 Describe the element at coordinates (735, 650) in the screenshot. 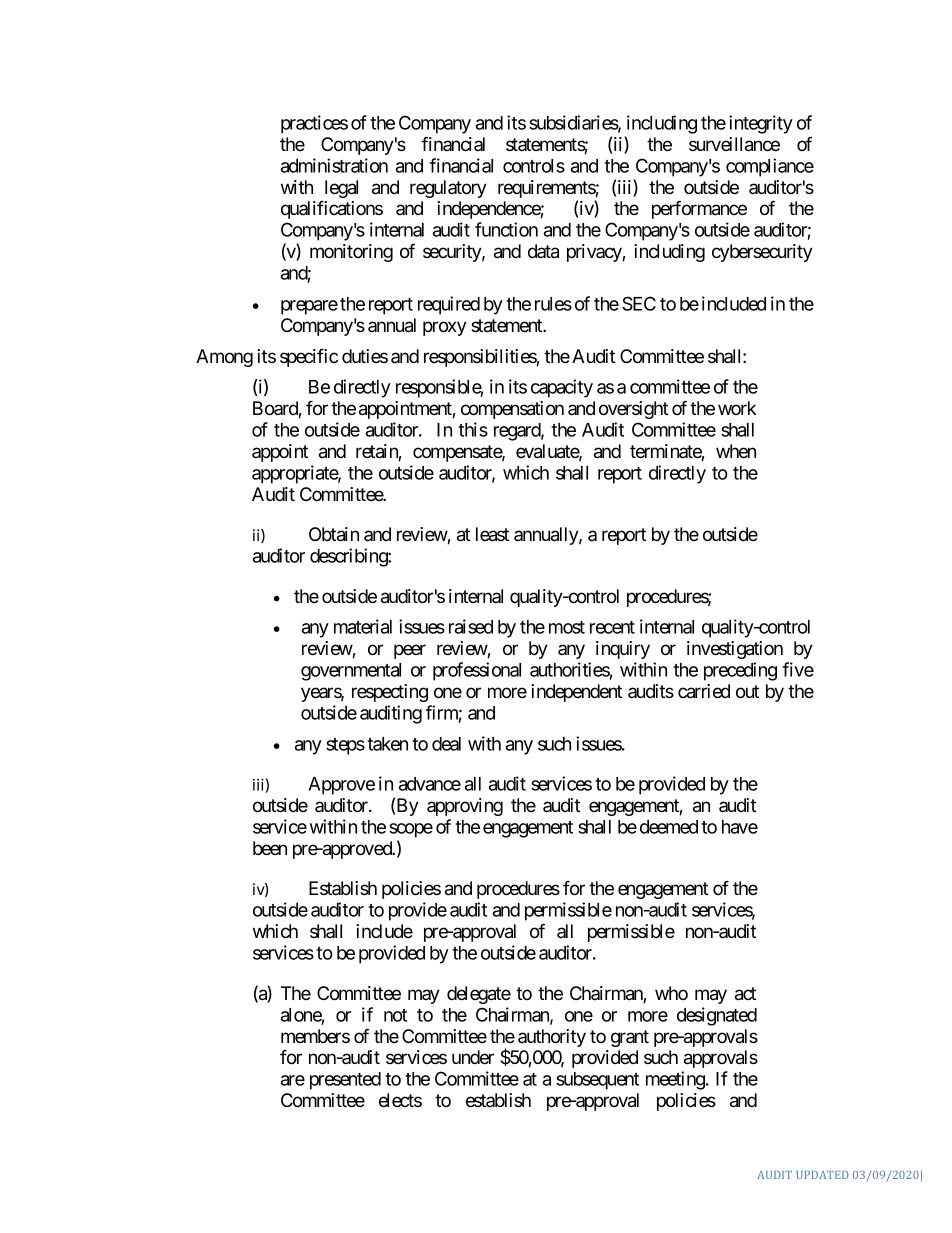

I see `investigation` at that location.
